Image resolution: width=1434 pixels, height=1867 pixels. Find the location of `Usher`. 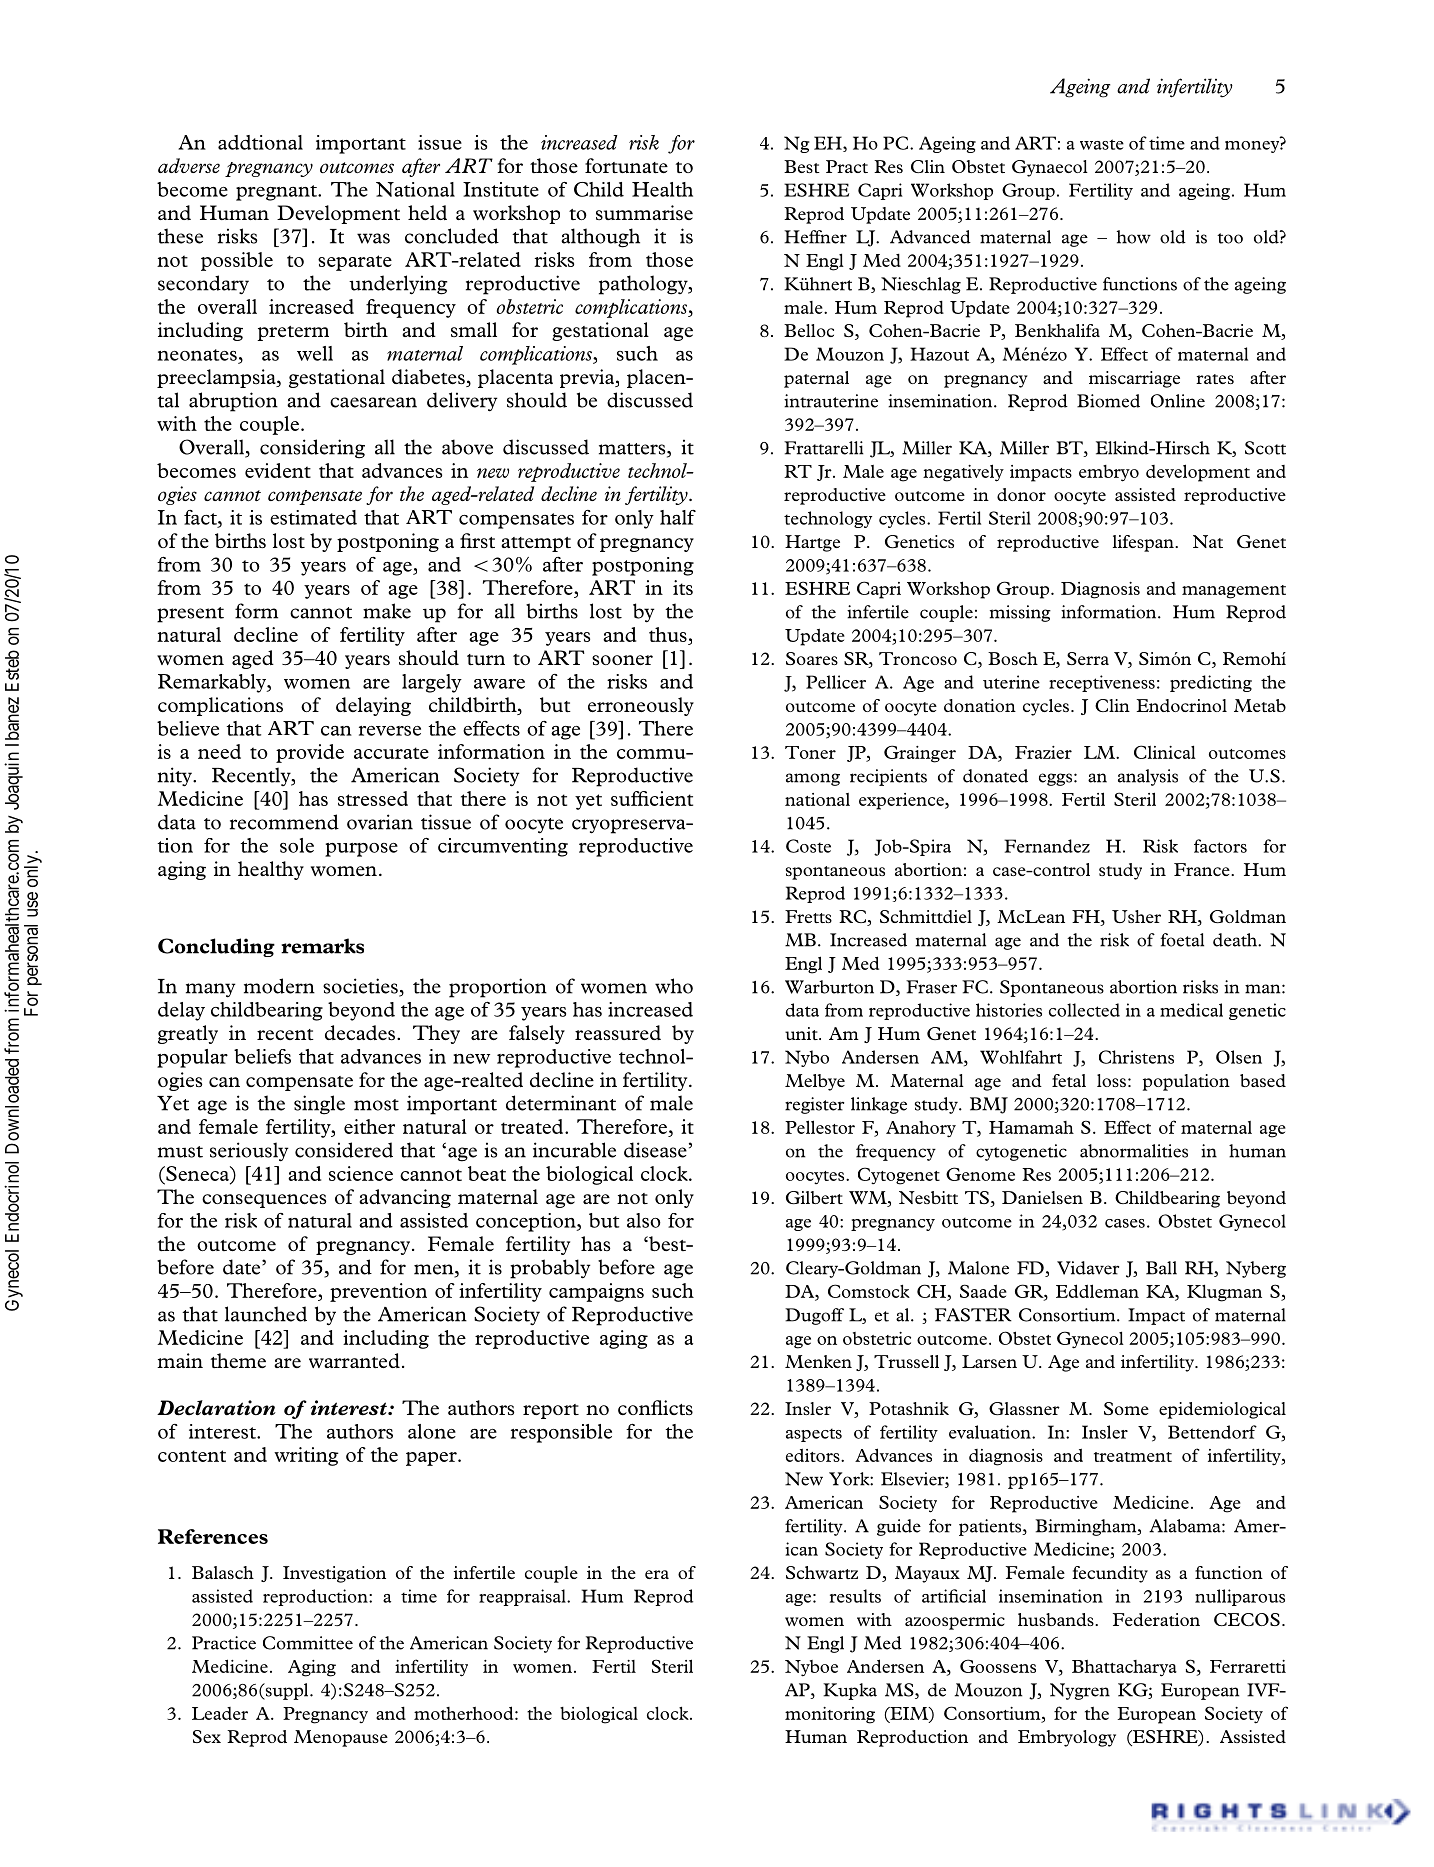

Usher is located at coordinates (1136, 916).
